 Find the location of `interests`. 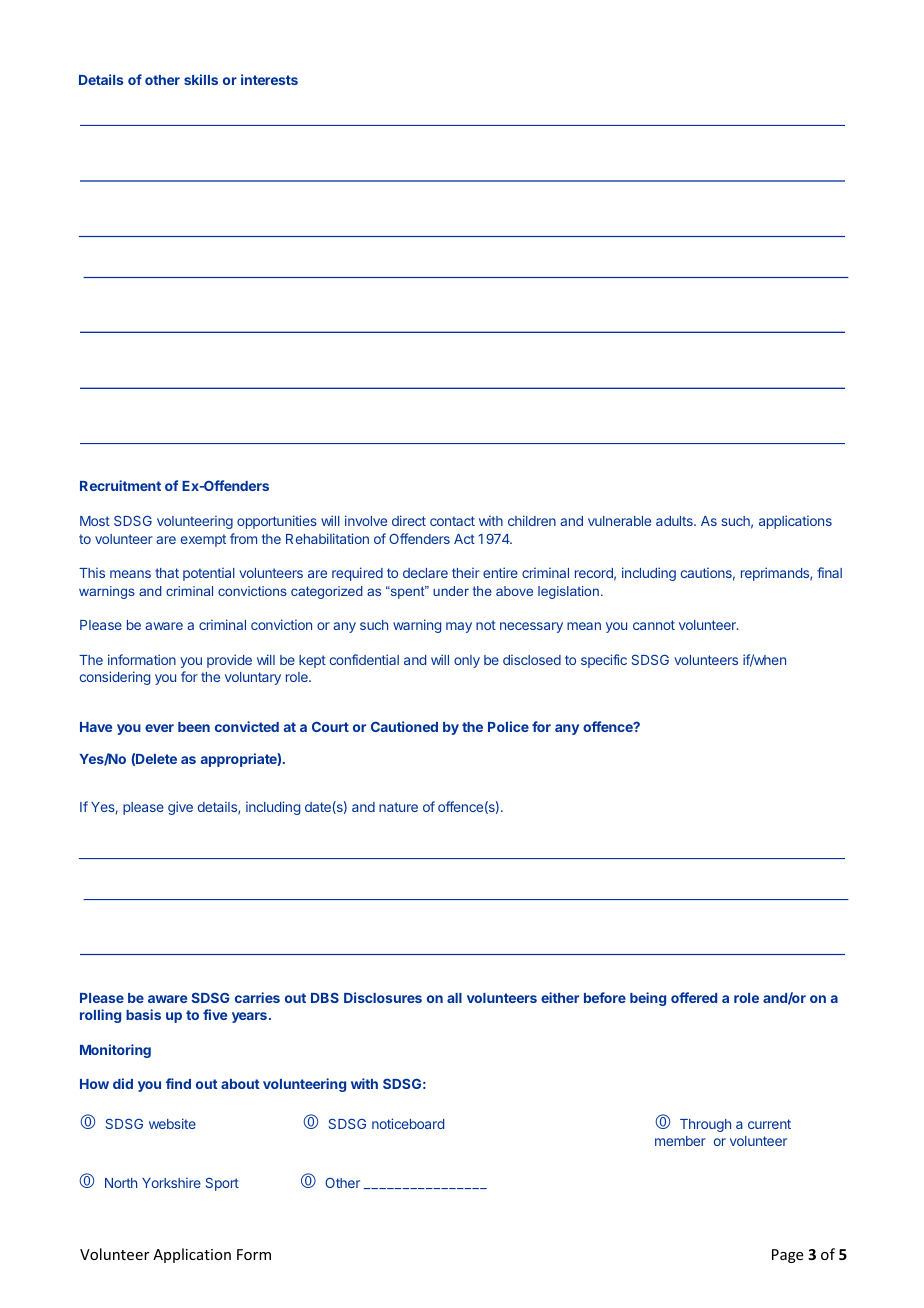

interests is located at coordinates (269, 79).
